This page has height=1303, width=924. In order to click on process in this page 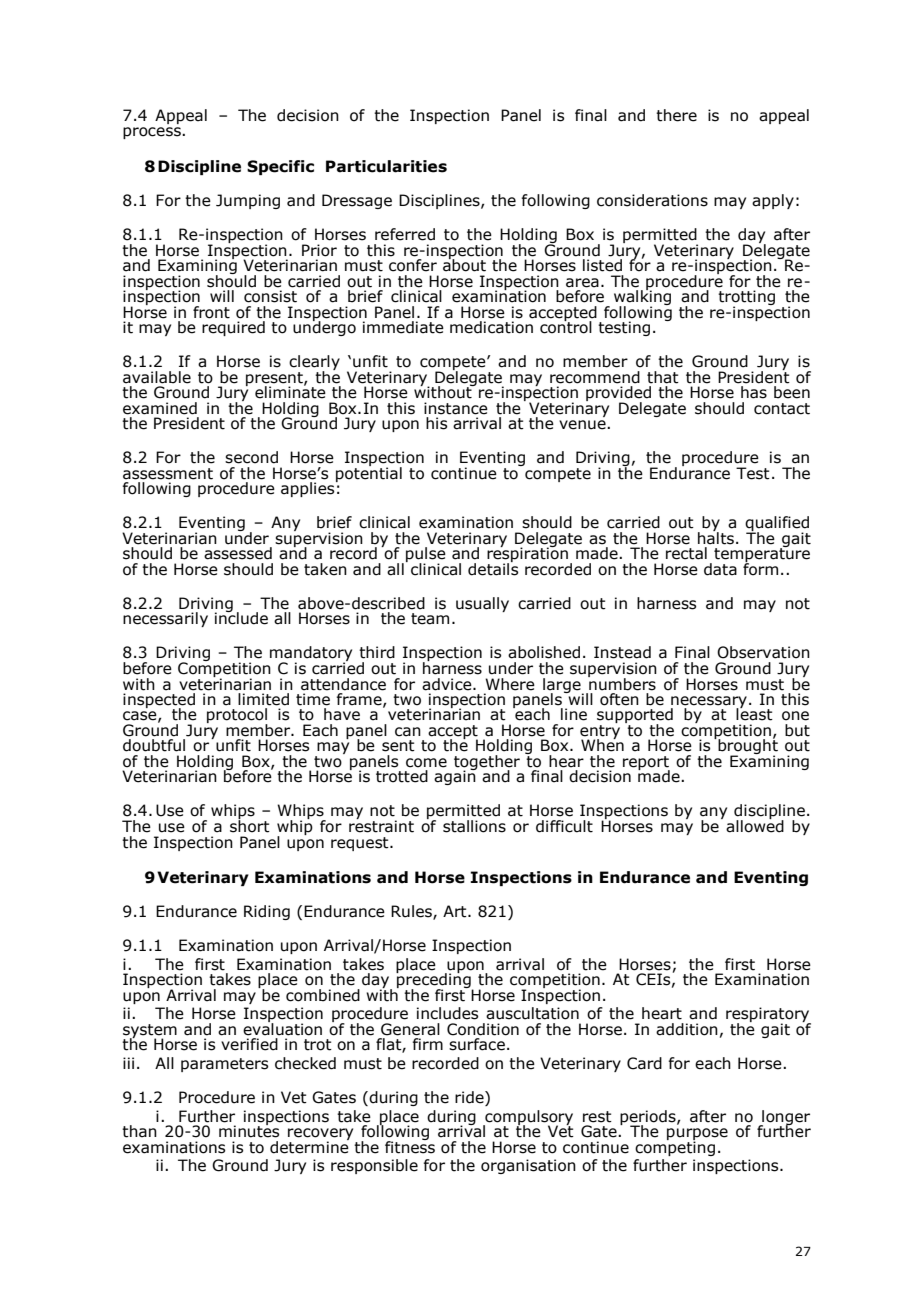, I will do `click(153, 133)`.
